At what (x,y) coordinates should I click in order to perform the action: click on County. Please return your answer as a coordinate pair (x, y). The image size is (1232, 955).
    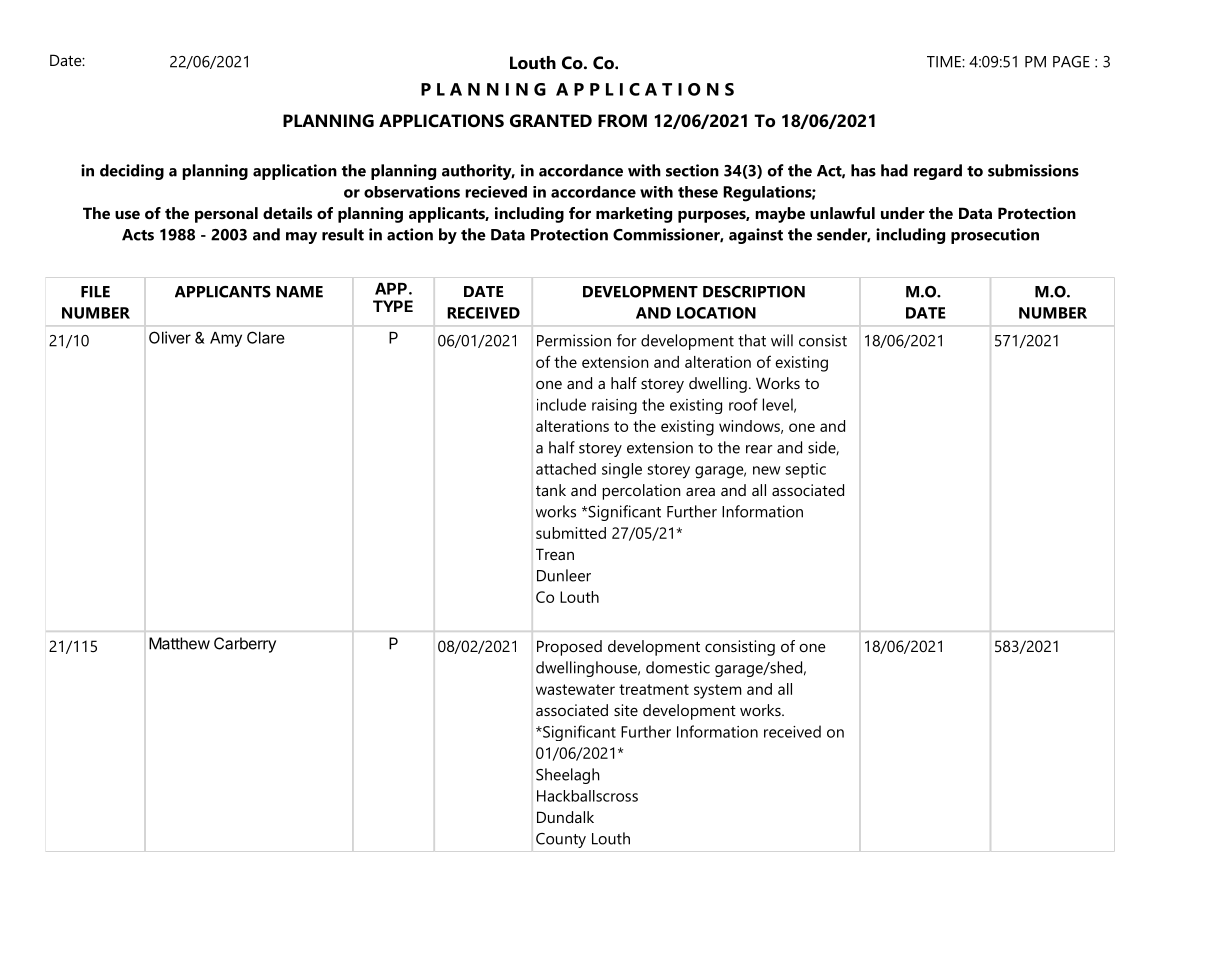
    Looking at the image, I should click on (561, 840).
